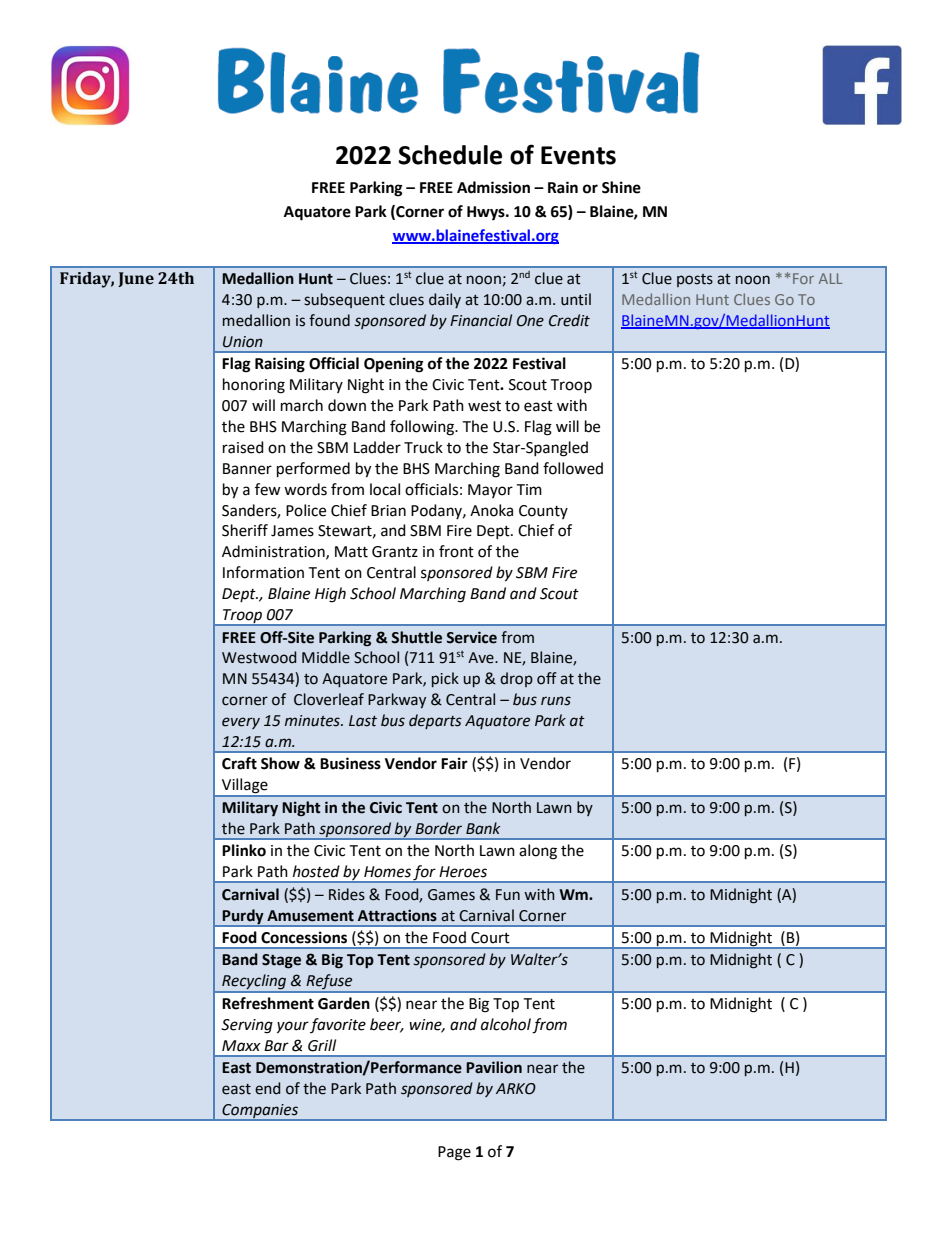  What do you see at coordinates (387, 872) in the page?
I see `Homes` at bounding box center [387, 872].
